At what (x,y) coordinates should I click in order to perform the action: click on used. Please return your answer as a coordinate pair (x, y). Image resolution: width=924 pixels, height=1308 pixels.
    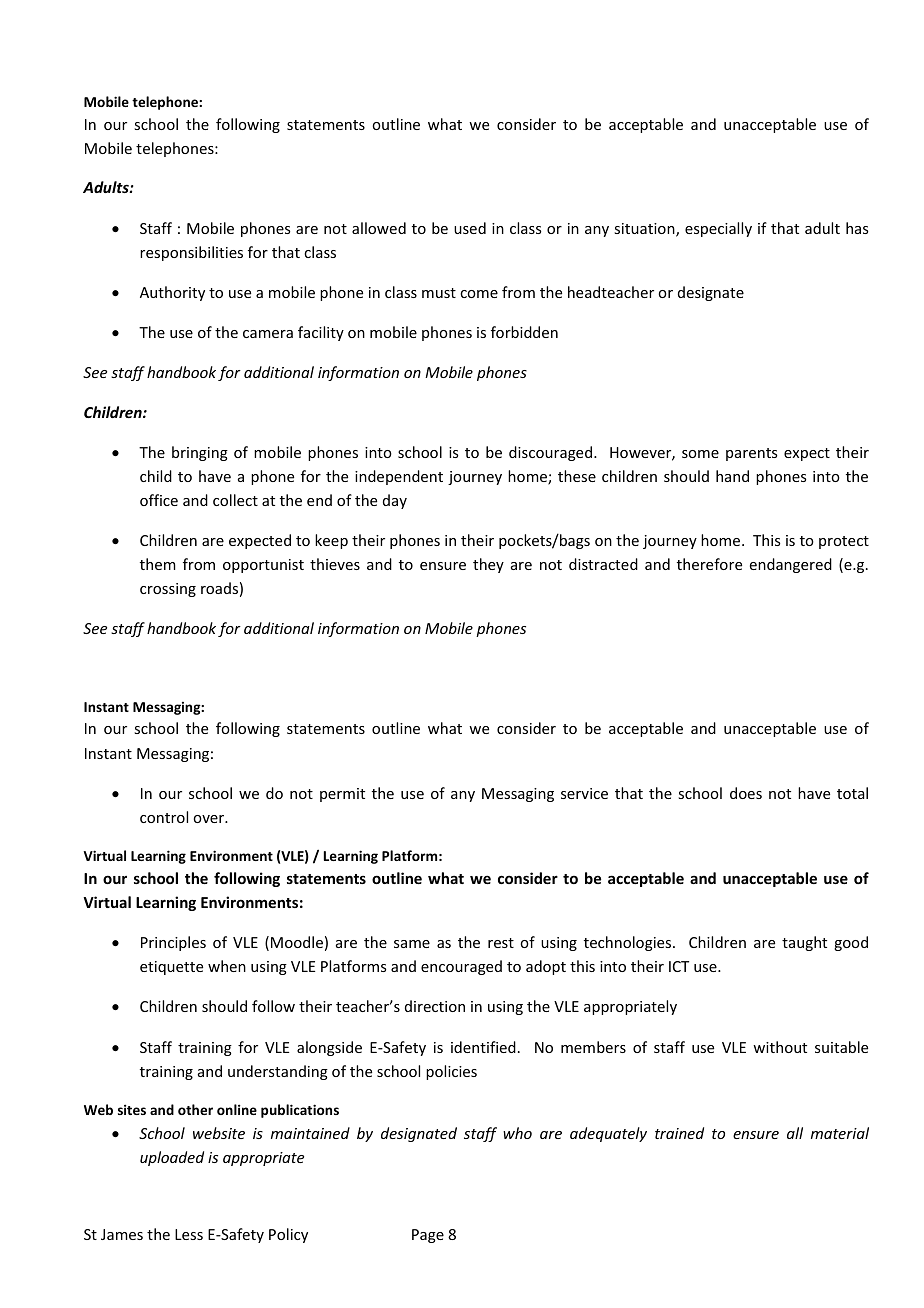
    Looking at the image, I should click on (470, 228).
